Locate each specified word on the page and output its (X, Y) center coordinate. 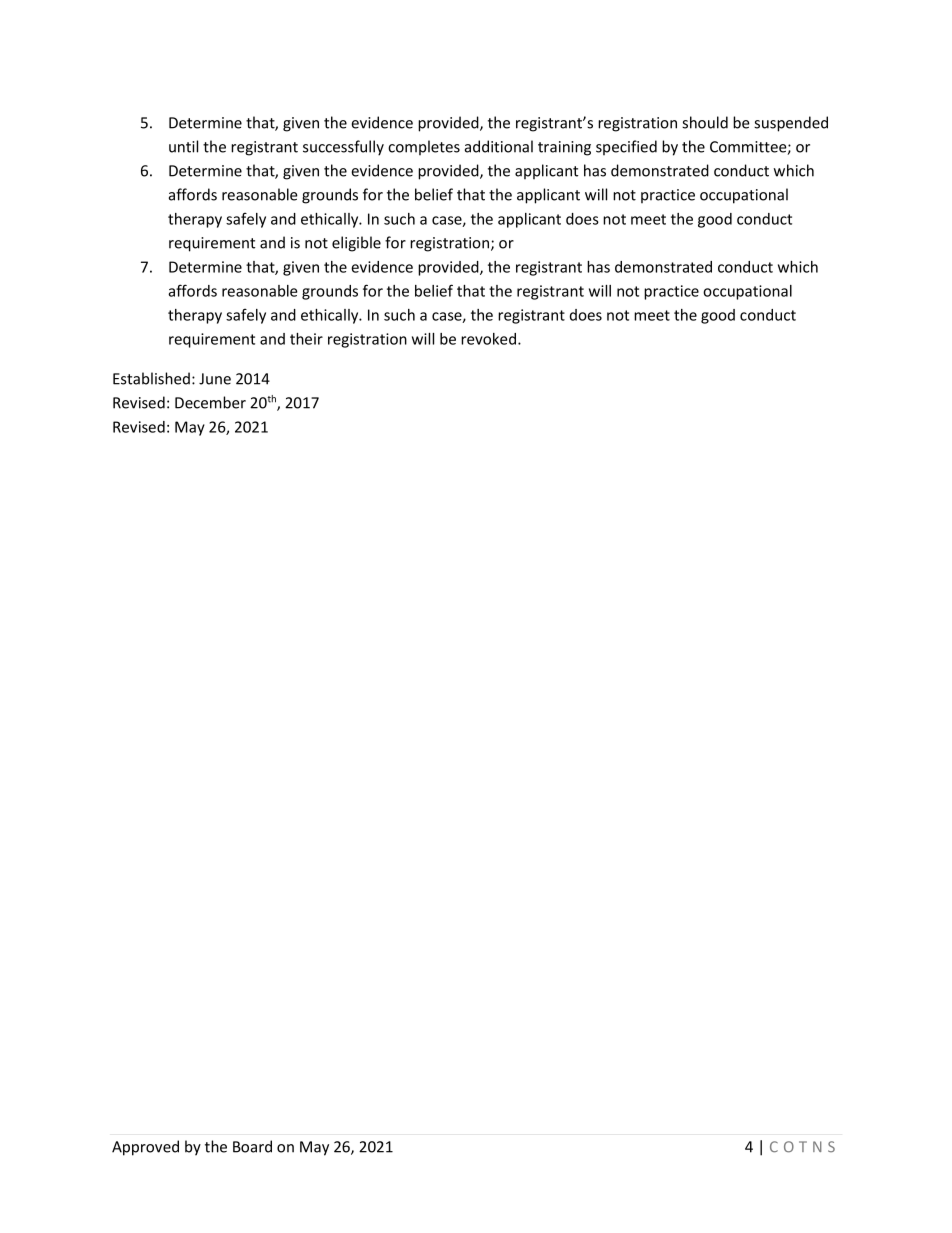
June (215, 379)
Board (252, 1146)
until (183, 146)
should (705, 122)
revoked (488, 339)
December (210, 402)
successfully (343, 148)
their (306, 339)
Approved (145, 1148)
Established (151, 378)
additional (499, 146)
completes (424, 147)
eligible (356, 244)
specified (626, 147)
